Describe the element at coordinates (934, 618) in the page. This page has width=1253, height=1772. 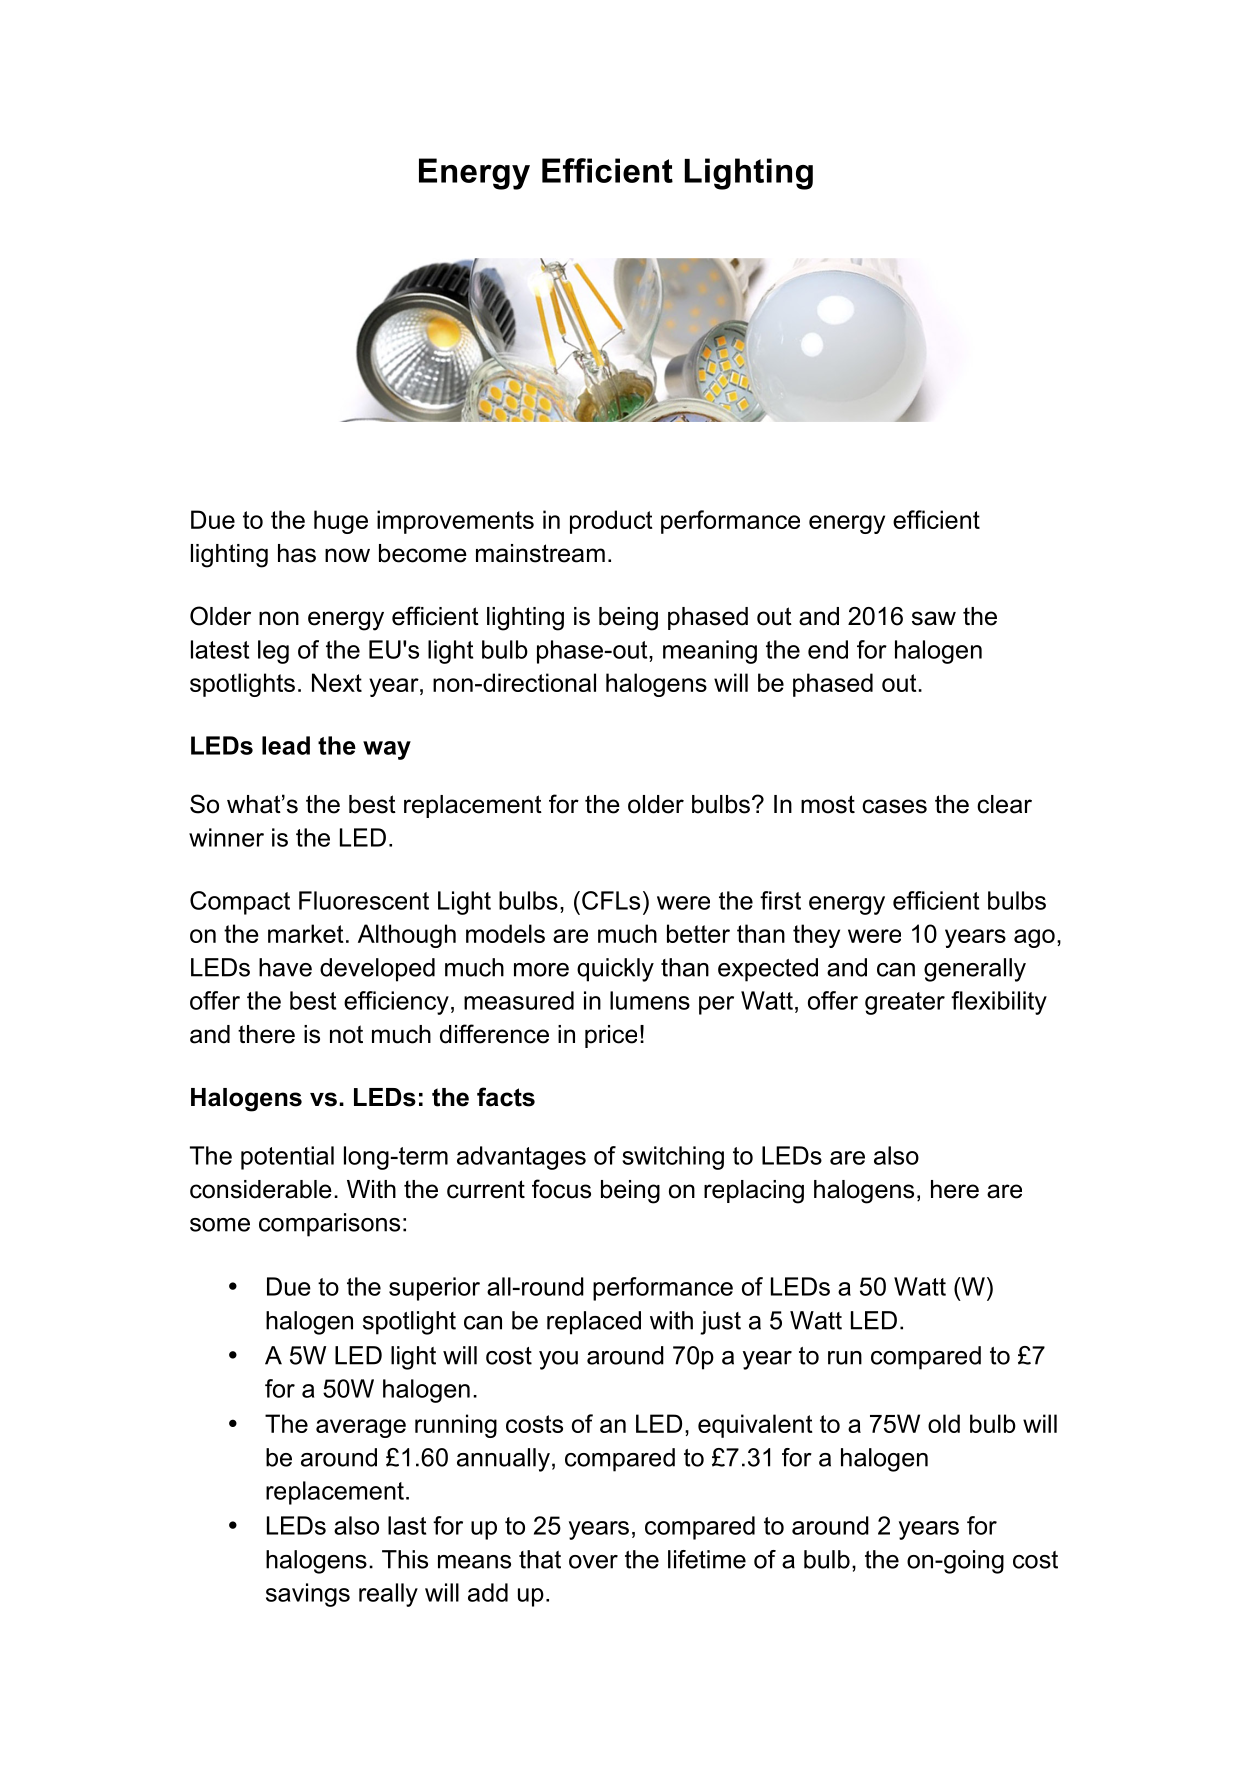
I see `saw` at that location.
